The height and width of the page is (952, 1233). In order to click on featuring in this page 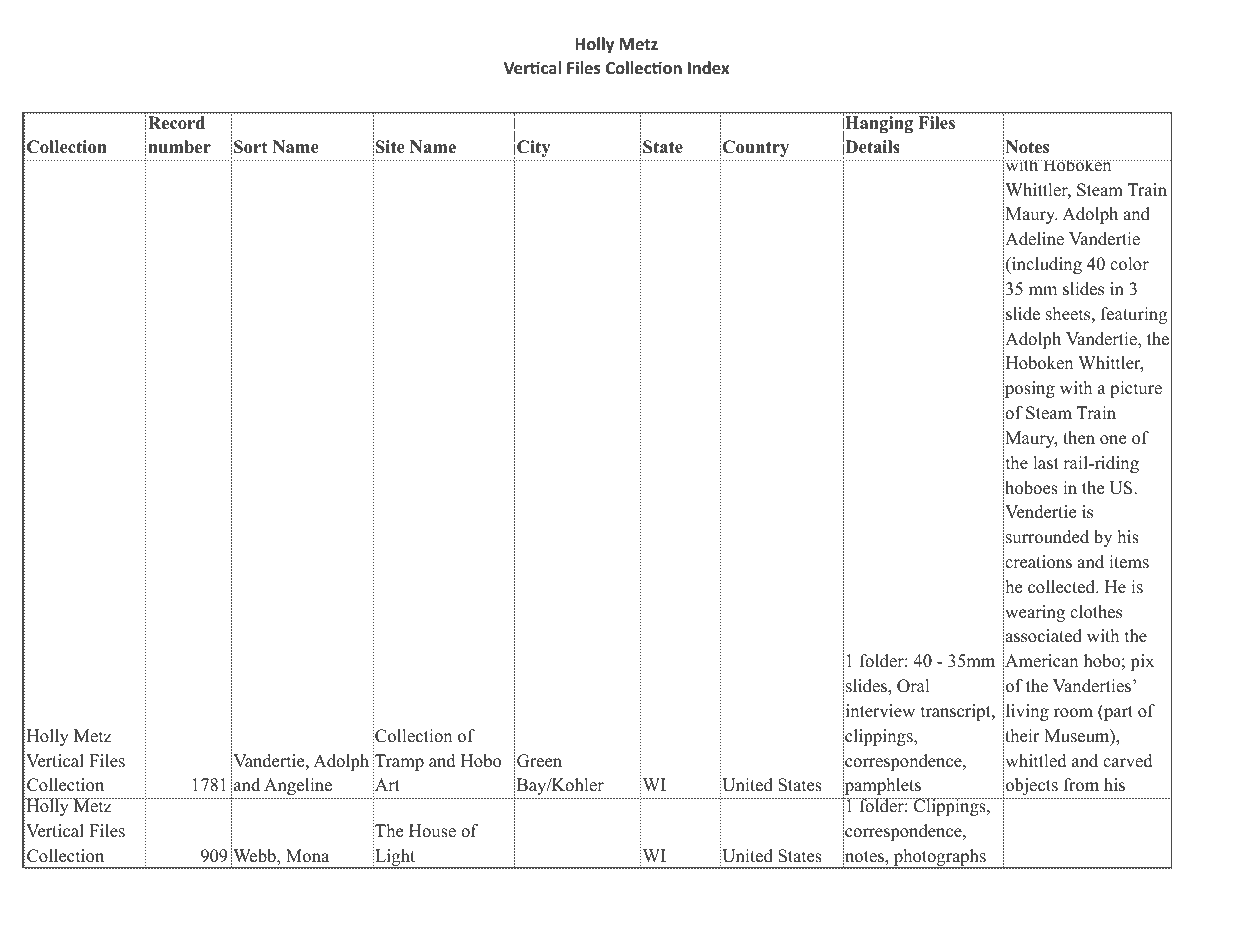, I will do `click(1134, 315)`.
